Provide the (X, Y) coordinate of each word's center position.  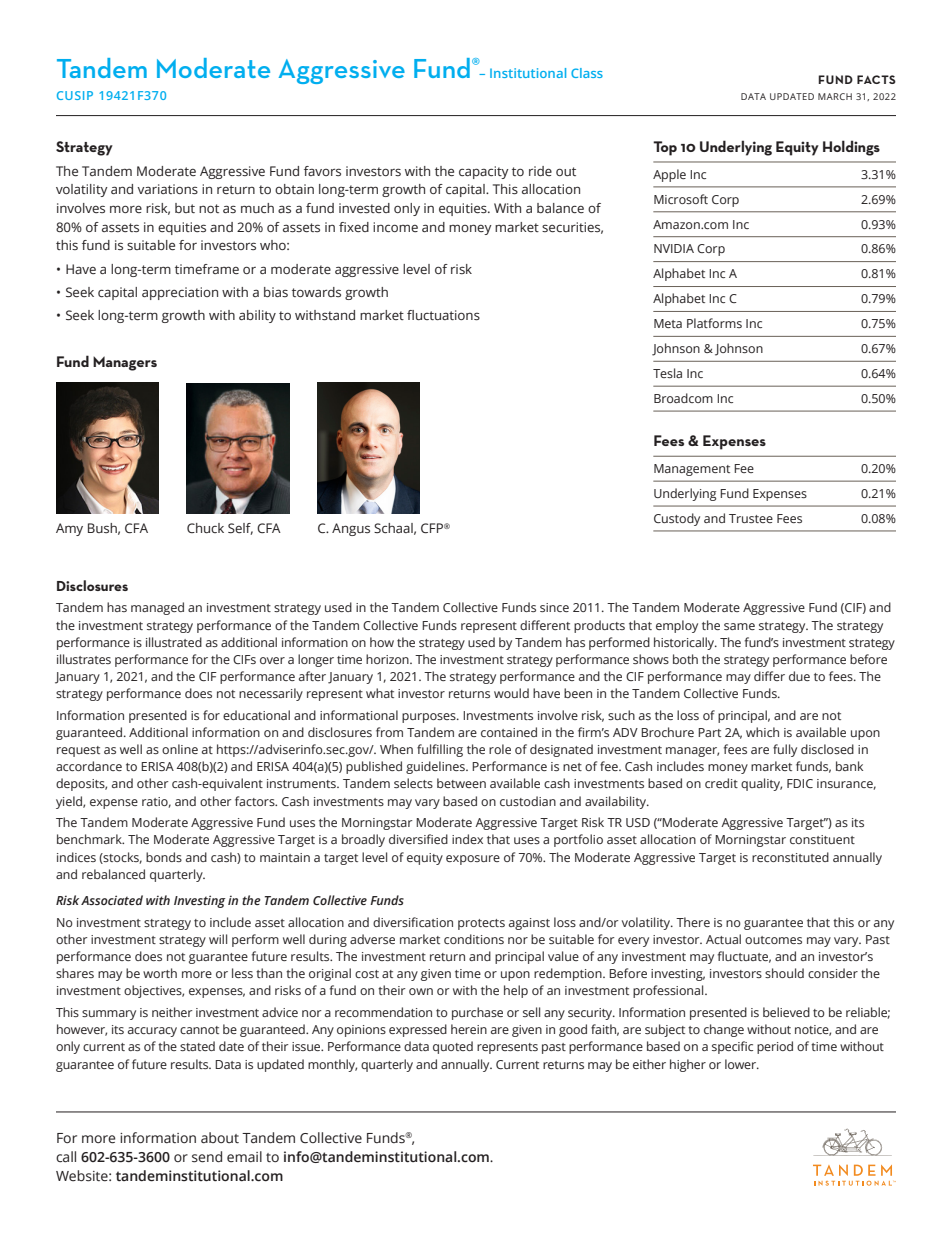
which (762, 732)
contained (509, 732)
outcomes (773, 940)
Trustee (751, 518)
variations (167, 189)
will (218, 939)
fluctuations (443, 315)
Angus (351, 529)
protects (481, 924)
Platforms (714, 323)
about (220, 1138)
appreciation (180, 293)
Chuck (205, 528)
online (180, 749)
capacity (484, 172)
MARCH (835, 96)
